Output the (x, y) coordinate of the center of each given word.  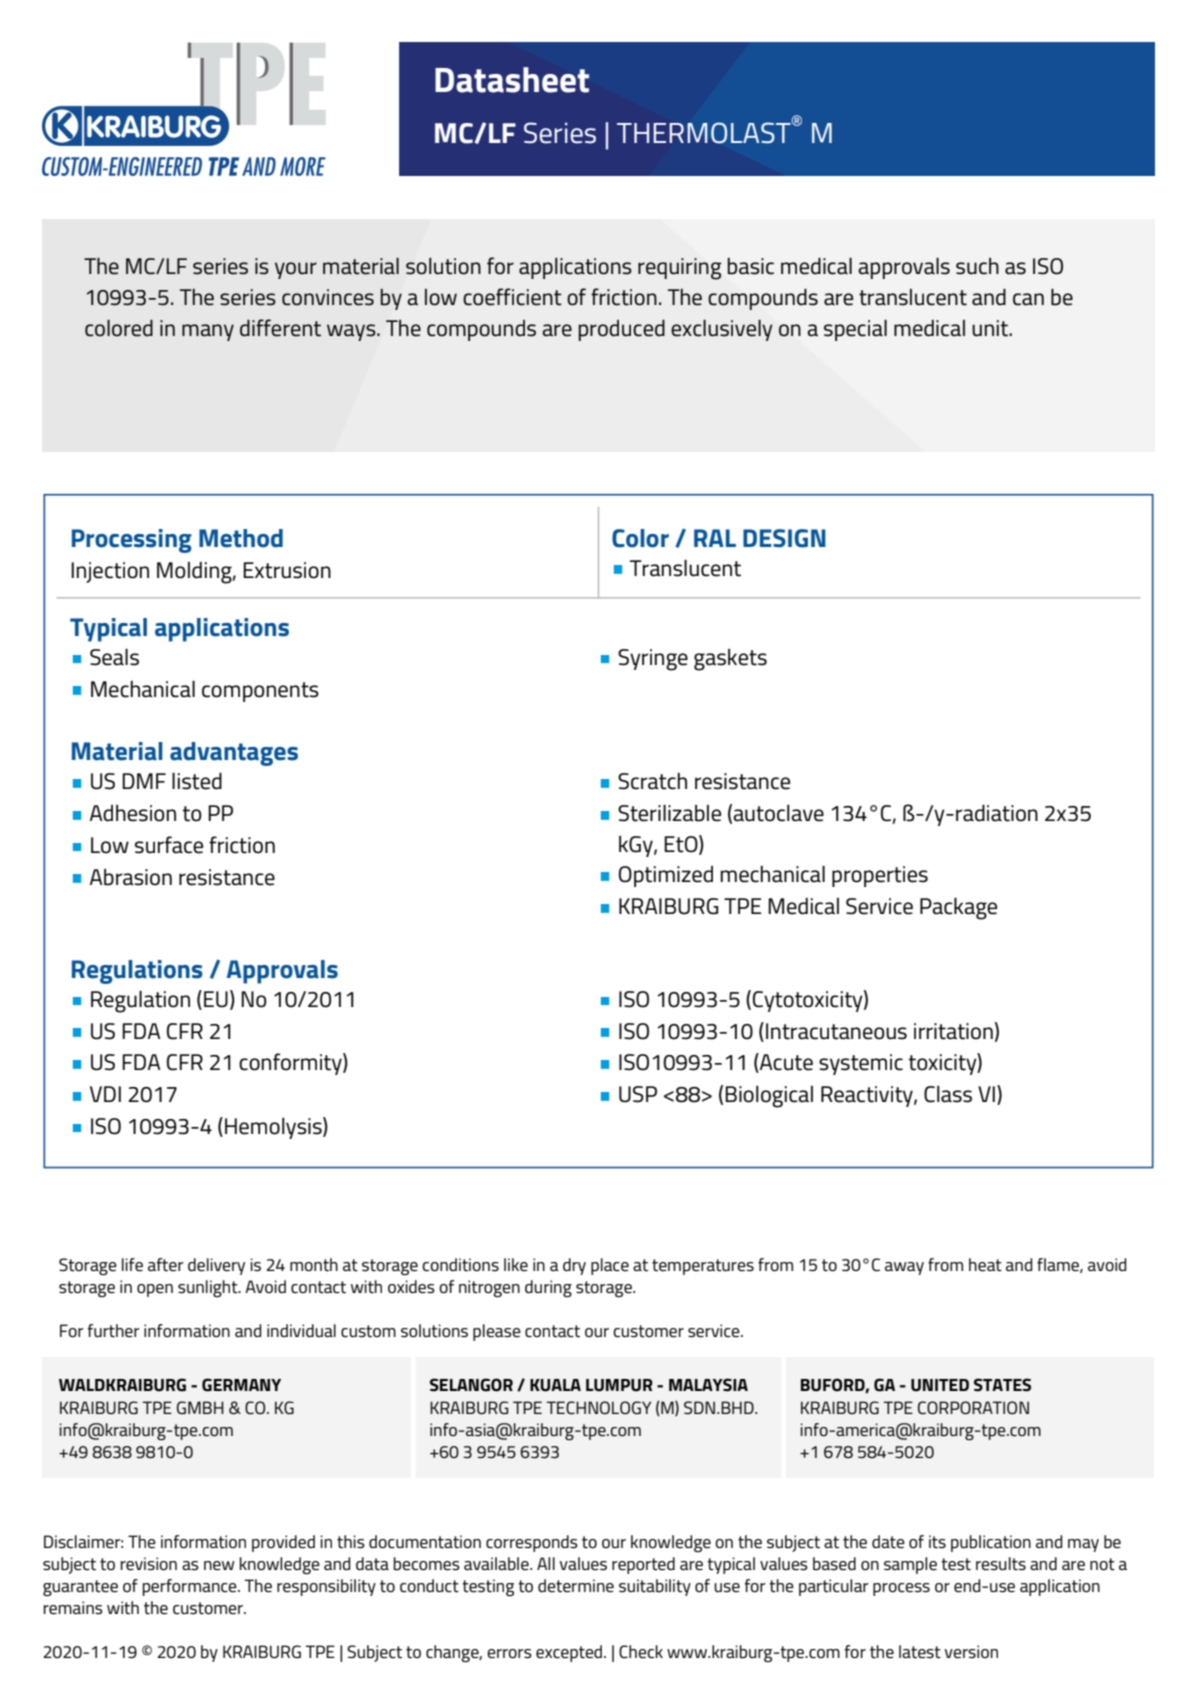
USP (638, 1094)
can (1028, 299)
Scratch (652, 781)
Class (948, 1094)
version (971, 1651)
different (280, 328)
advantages (234, 754)
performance (191, 1587)
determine (576, 1586)
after (166, 1265)
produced (622, 330)
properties (880, 876)
